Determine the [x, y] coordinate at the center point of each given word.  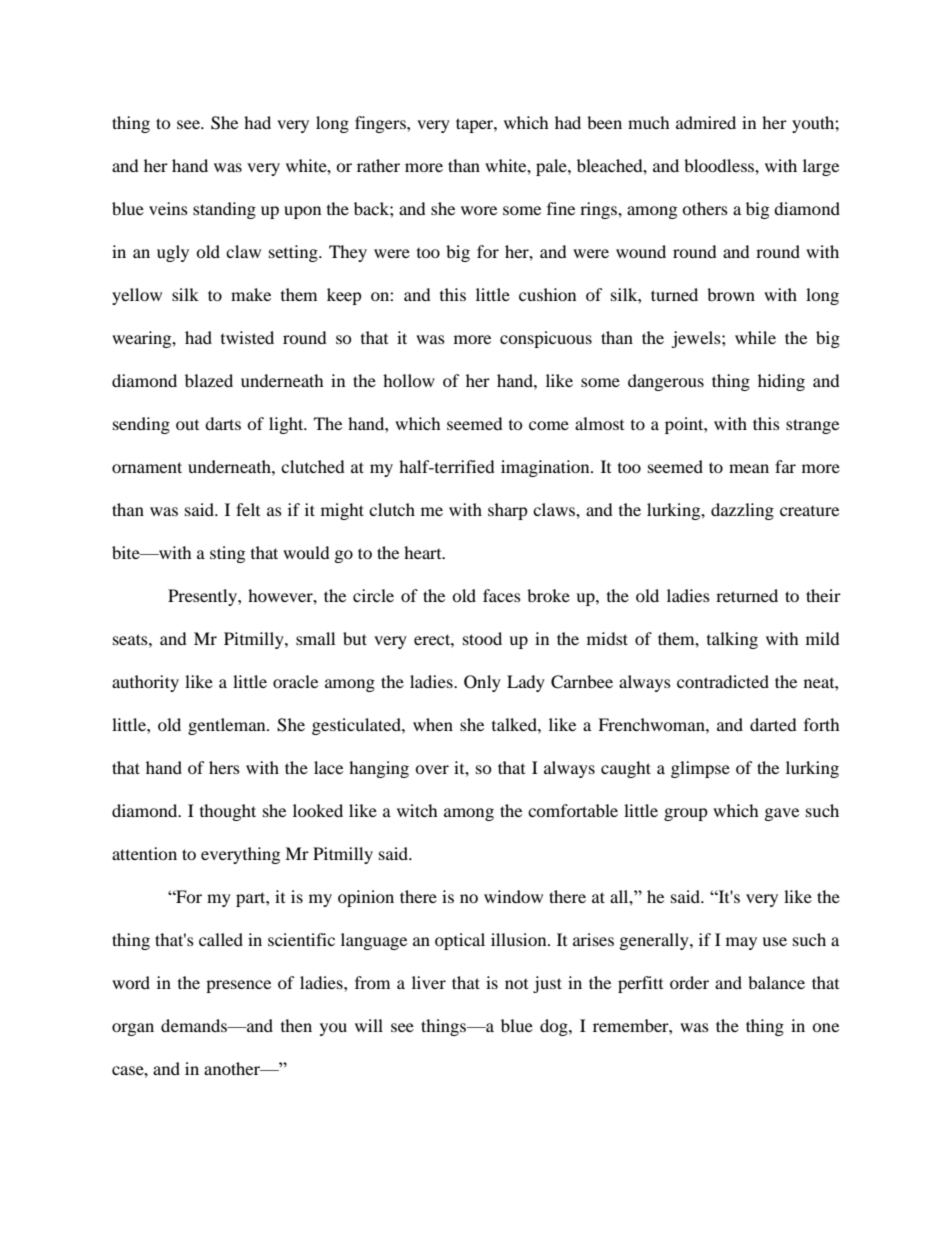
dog [555, 1027]
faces [502, 595]
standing [224, 210]
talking [732, 640]
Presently [203, 597]
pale [552, 167]
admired [706, 122]
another [233, 1068]
